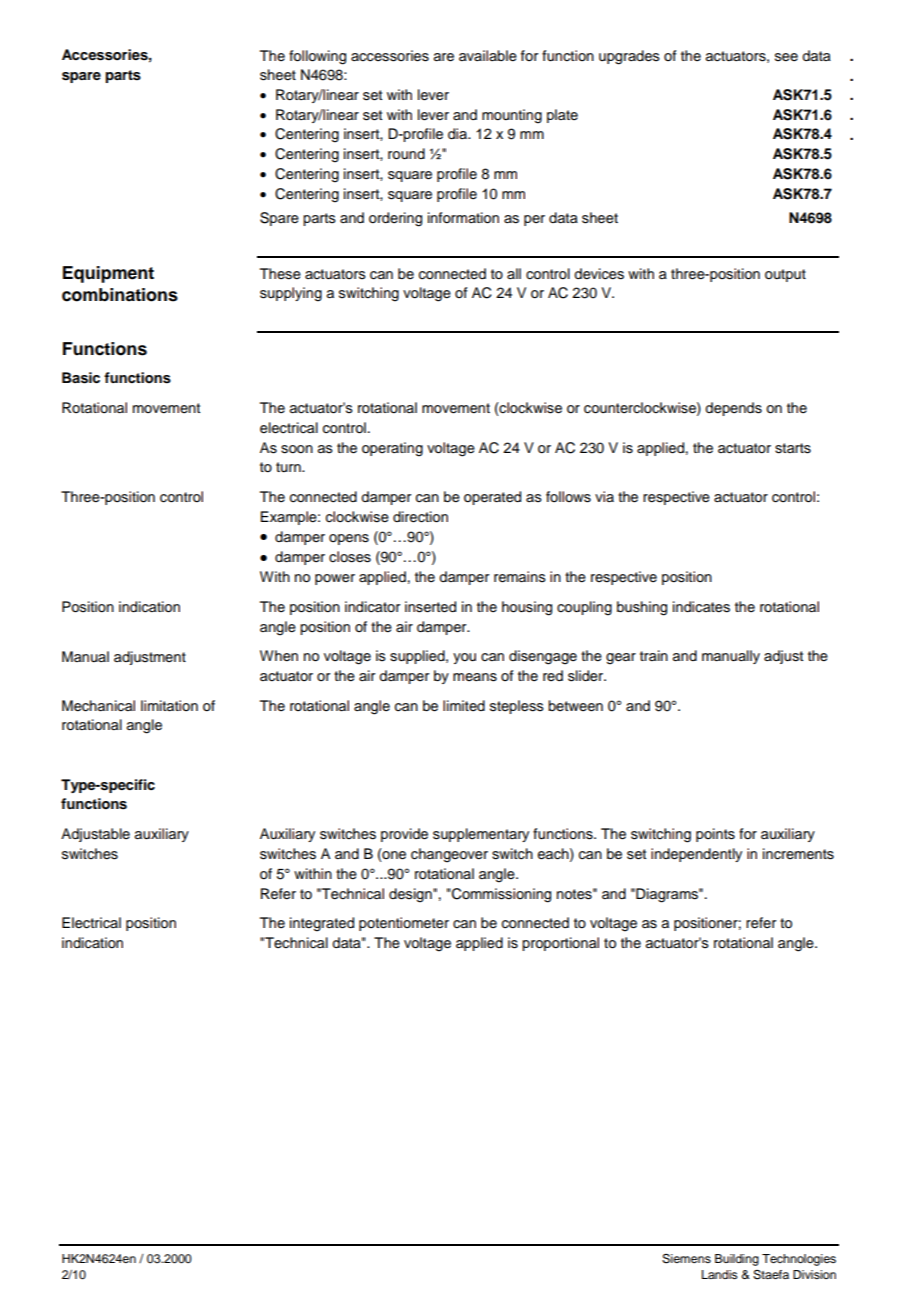  Describe the element at coordinates (786, 57) in the document. I see `see` at that location.
